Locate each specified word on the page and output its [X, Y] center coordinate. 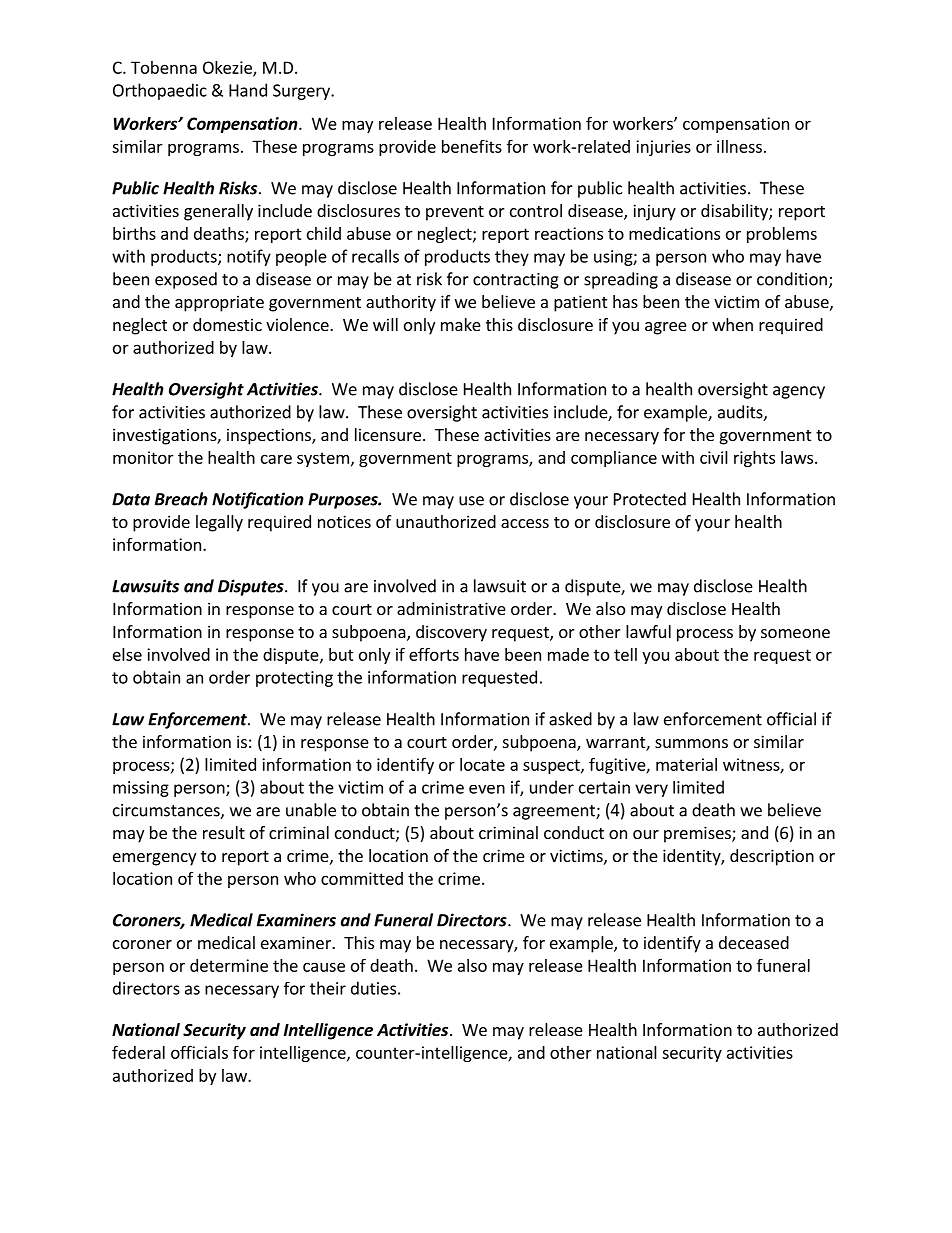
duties [373, 988]
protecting [294, 679]
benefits [472, 146]
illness [739, 146]
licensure [388, 434]
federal [138, 1052]
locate [482, 764]
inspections [270, 436]
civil [714, 457]
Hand [248, 90]
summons [691, 743]
